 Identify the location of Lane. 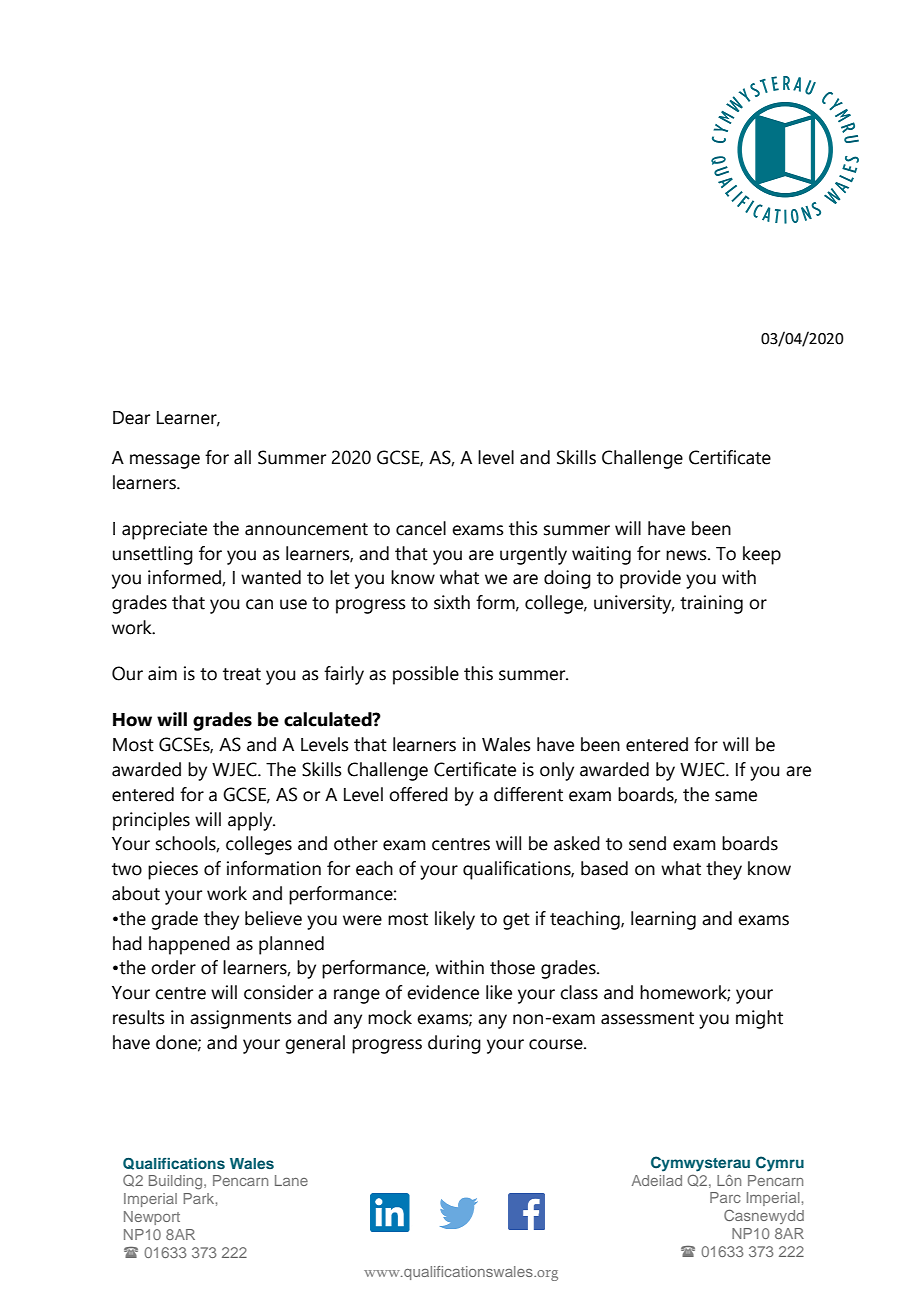
(291, 1180).
